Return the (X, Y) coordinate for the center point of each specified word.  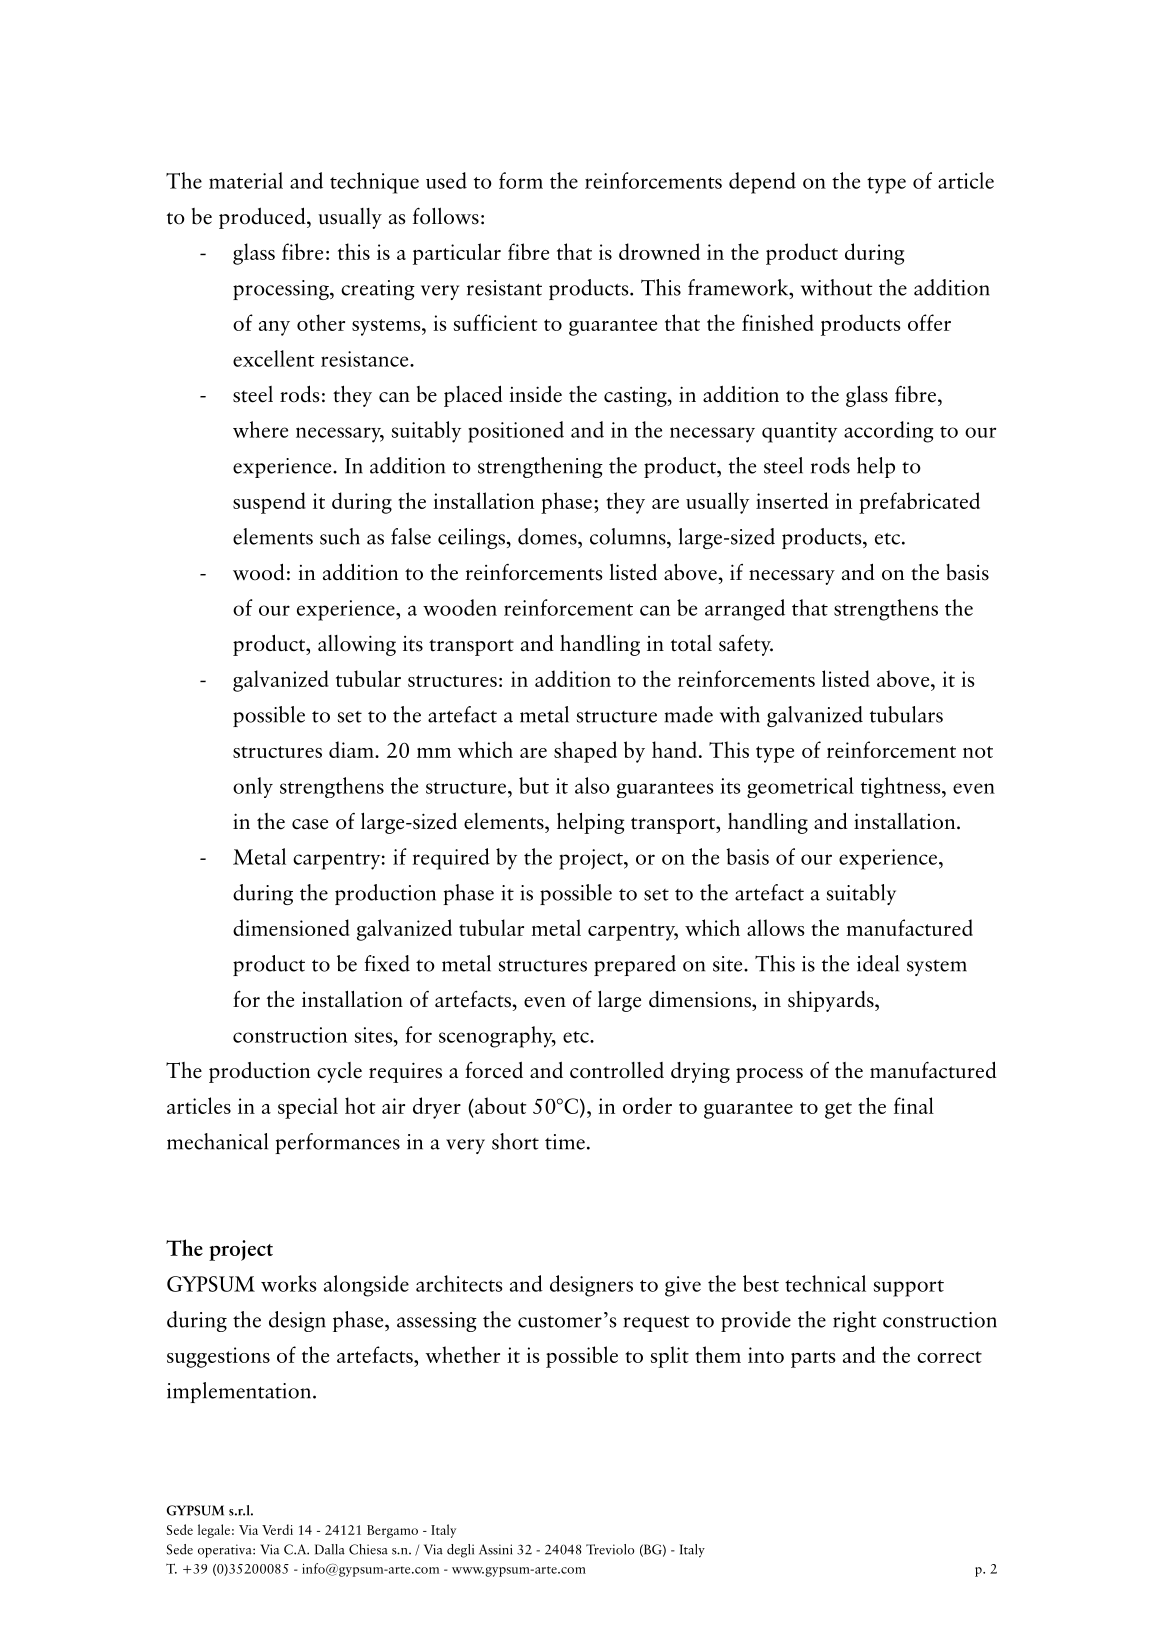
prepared (635, 965)
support (909, 1288)
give (683, 1286)
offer (929, 322)
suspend (269, 503)
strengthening (540, 467)
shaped (585, 752)
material (246, 180)
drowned (659, 251)
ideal (878, 963)
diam (352, 749)
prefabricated (919, 503)
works (289, 1283)
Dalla (330, 1549)
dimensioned (291, 927)
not (978, 752)
